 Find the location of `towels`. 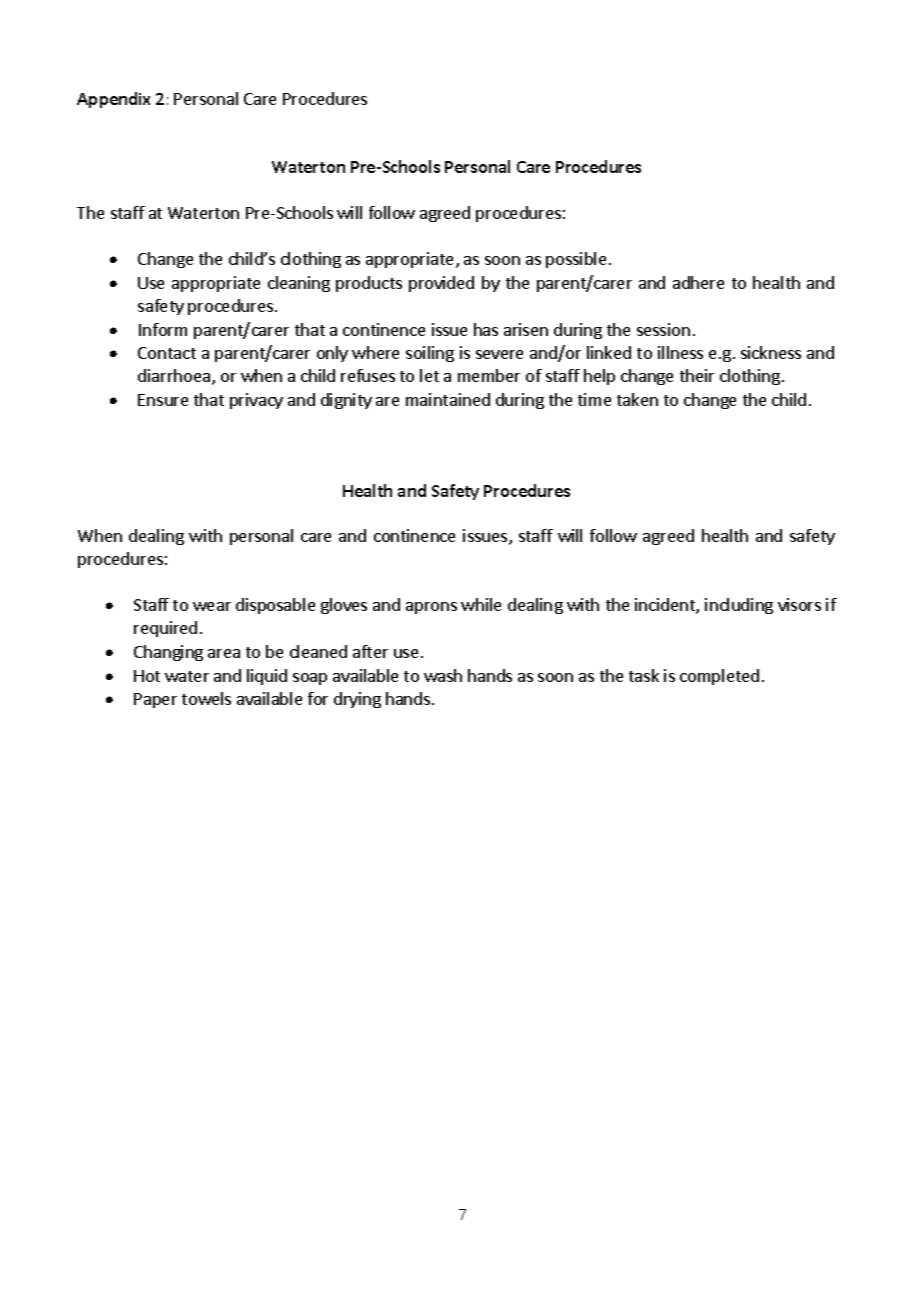

towels is located at coordinates (206, 698).
